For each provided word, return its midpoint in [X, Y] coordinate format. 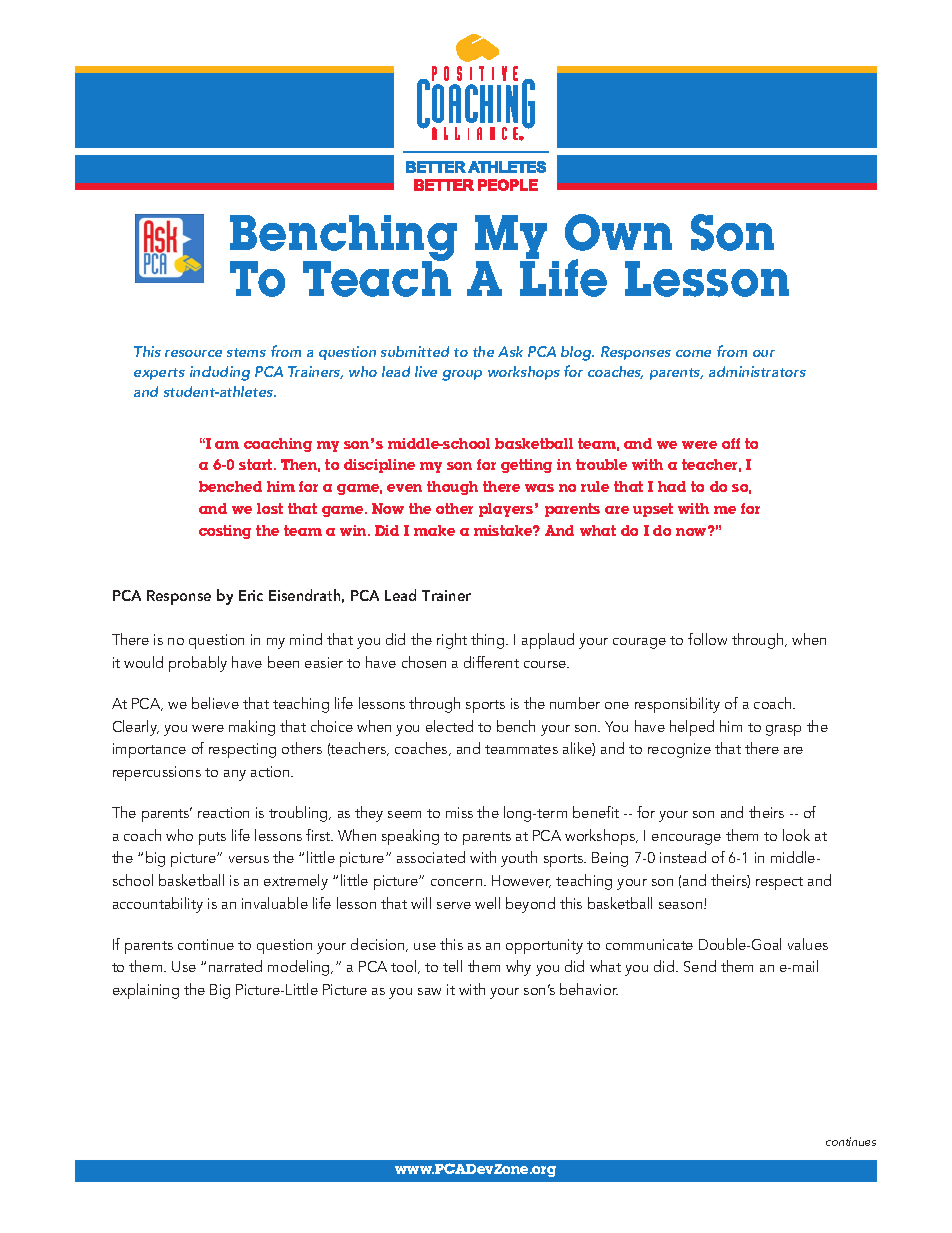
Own [618, 232]
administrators [757, 371]
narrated [235, 966]
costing [225, 532]
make [434, 530]
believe [215, 703]
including [220, 373]
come [693, 353]
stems [246, 352]
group [462, 375]
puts [212, 838]
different [491, 662]
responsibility [677, 705]
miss [459, 812]
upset [653, 510]
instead [683, 857]
